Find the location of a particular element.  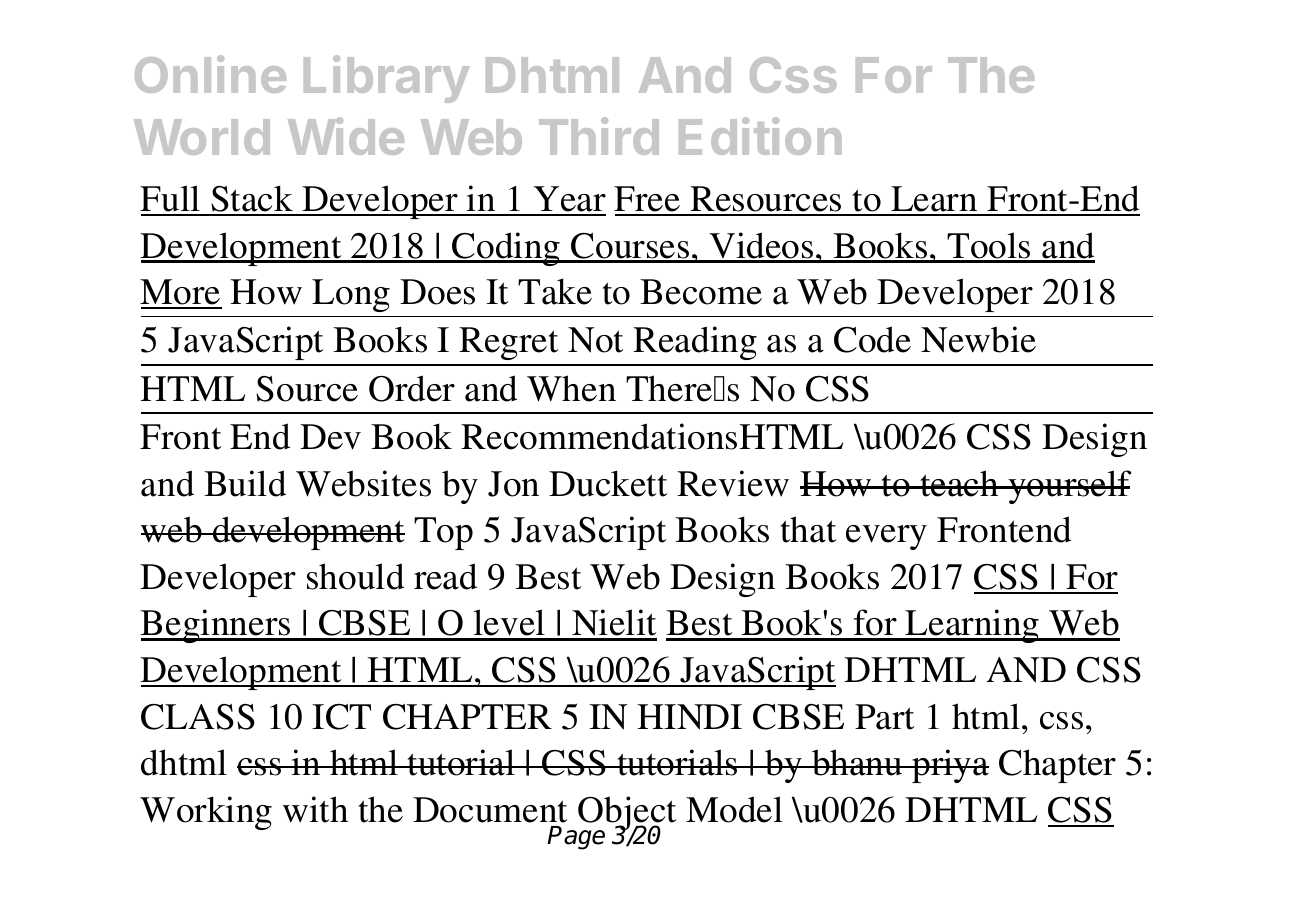

Review is located at coordinates (733, 483).
